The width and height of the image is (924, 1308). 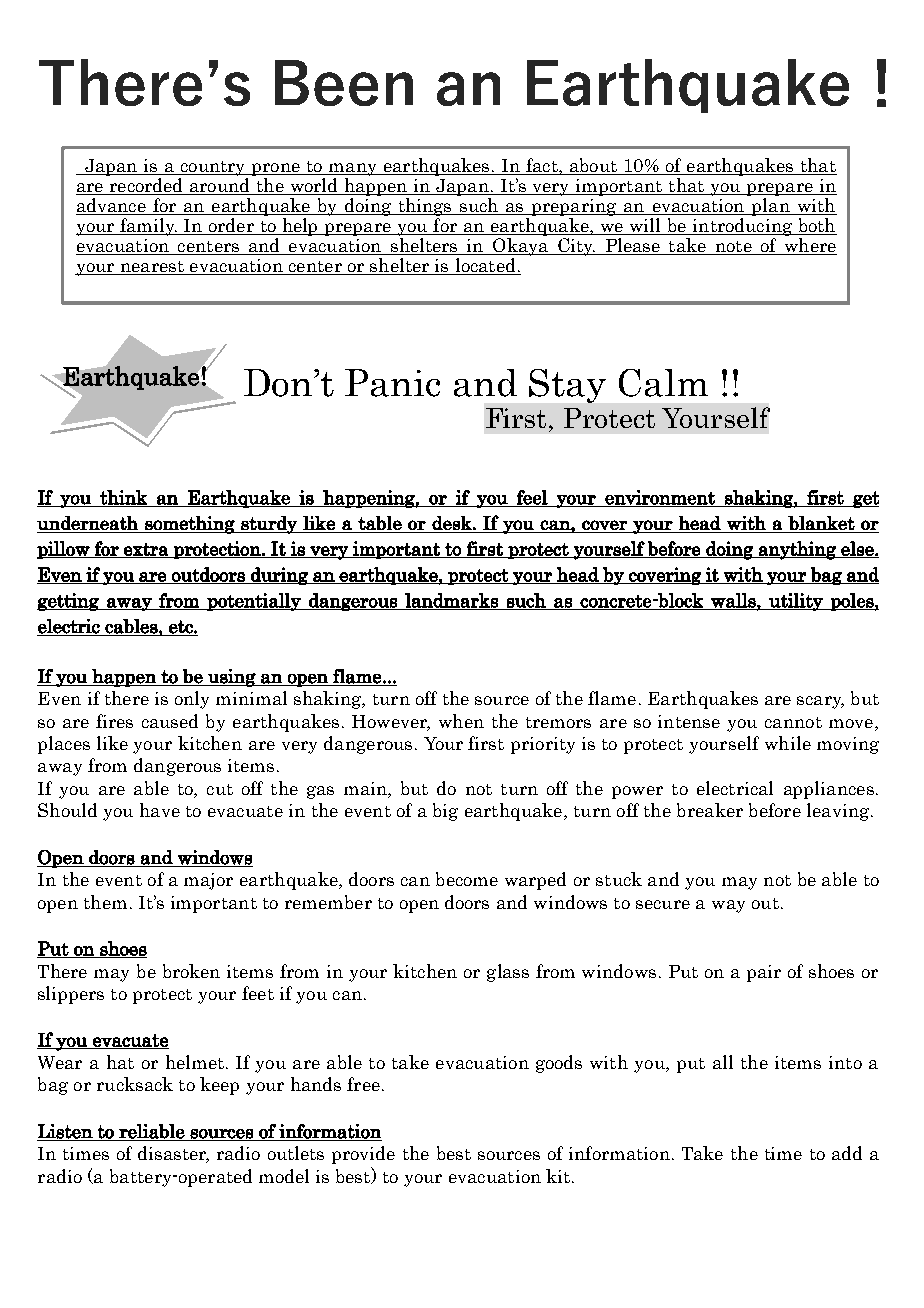 I want to click on landmarks, so click(x=451, y=601).
